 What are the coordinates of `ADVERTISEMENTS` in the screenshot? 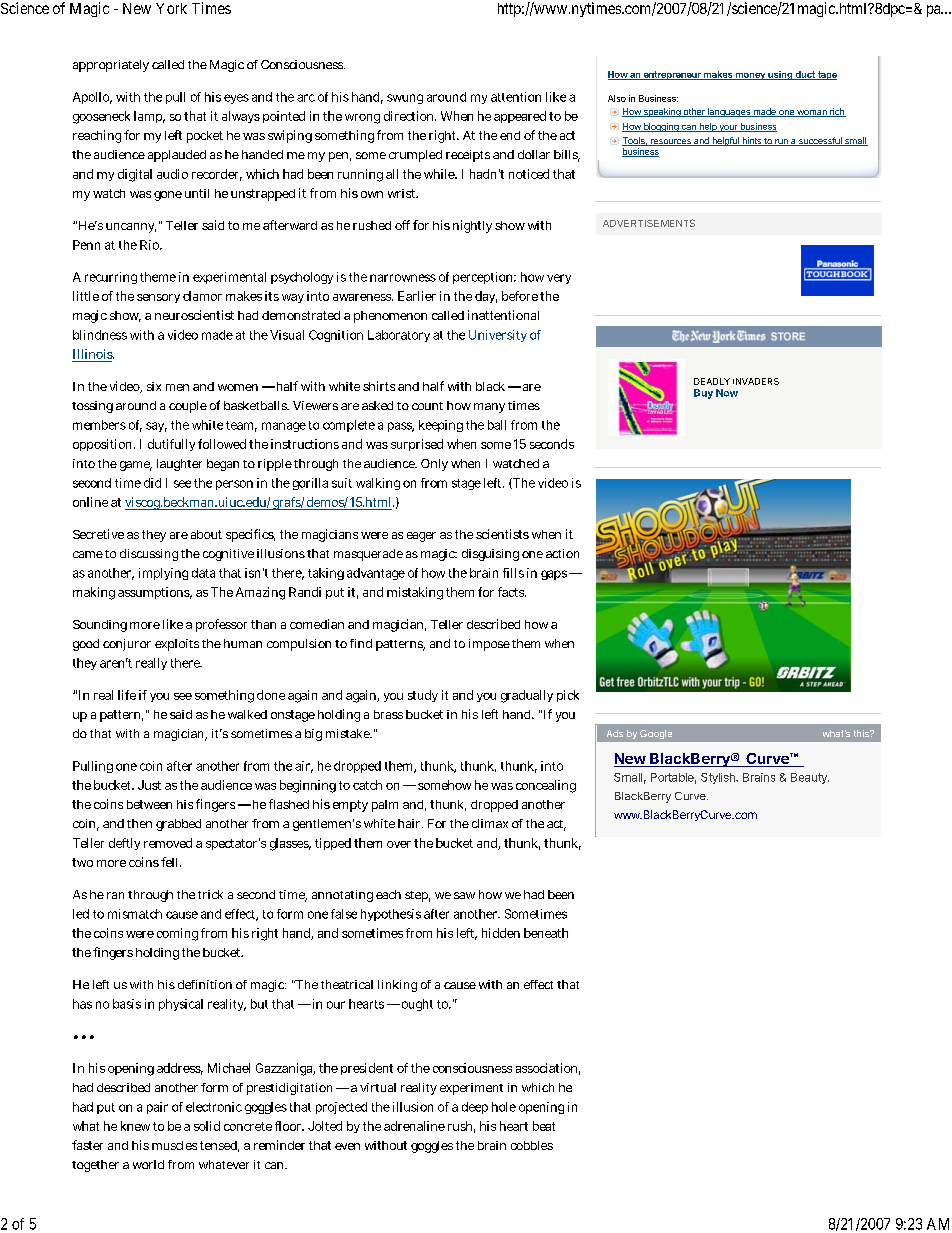 It's located at (649, 223).
